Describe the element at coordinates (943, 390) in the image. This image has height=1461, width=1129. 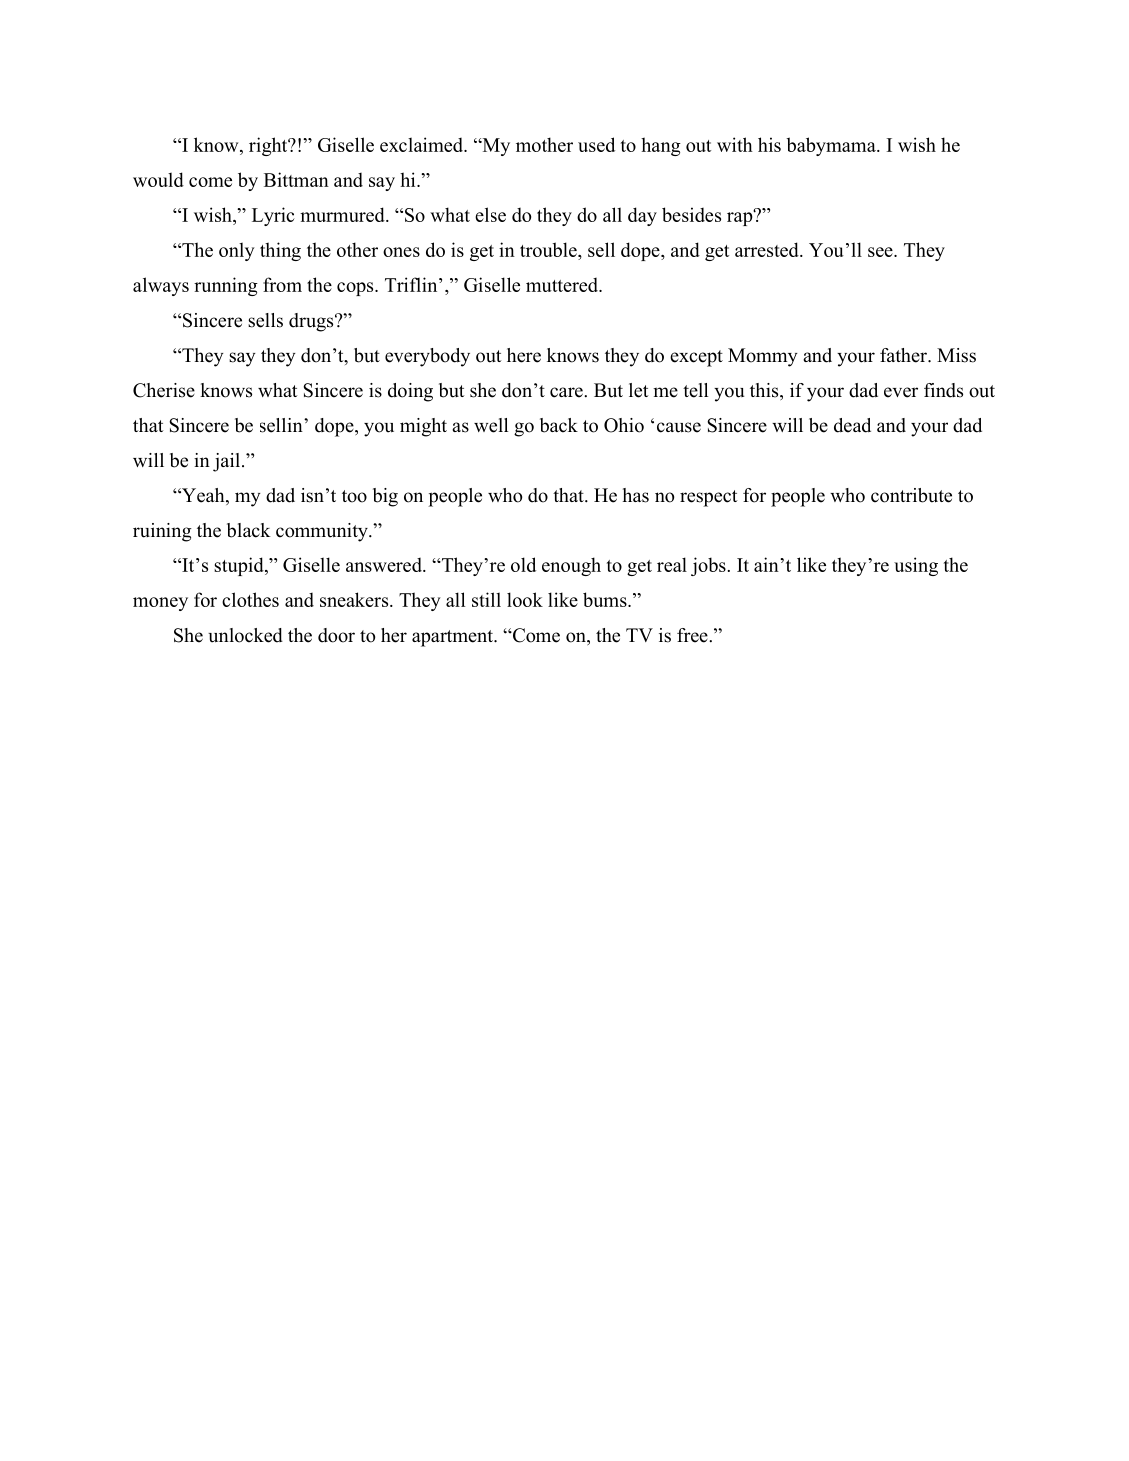
I see `finds` at that location.
